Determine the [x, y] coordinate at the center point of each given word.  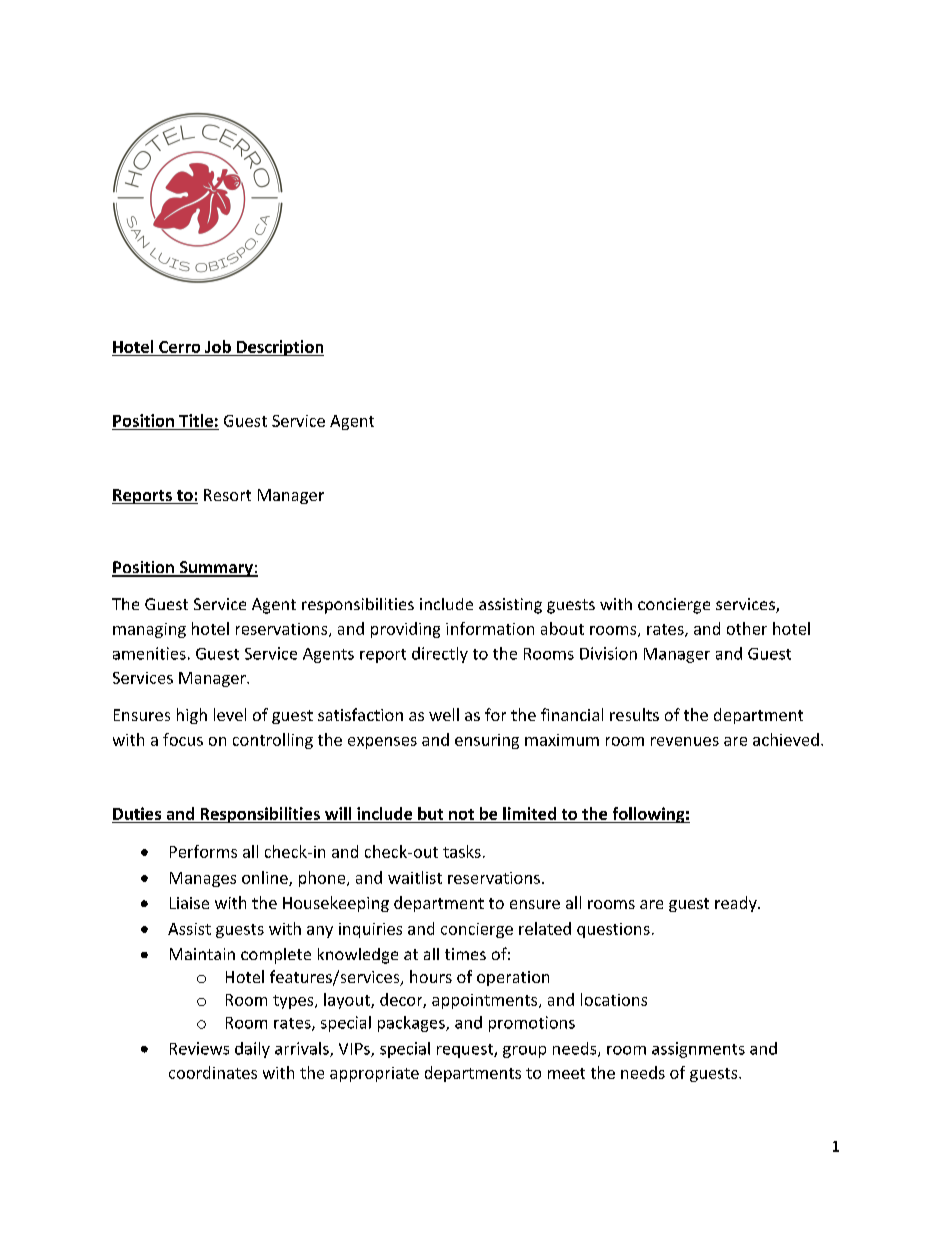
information [490, 628]
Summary [216, 569]
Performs [203, 851]
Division [608, 653]
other [747, 628]
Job [218, 346]
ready [737, 904]
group [524, 1052]
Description [279, 348]
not [461, 814]
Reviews [199, 1048]
